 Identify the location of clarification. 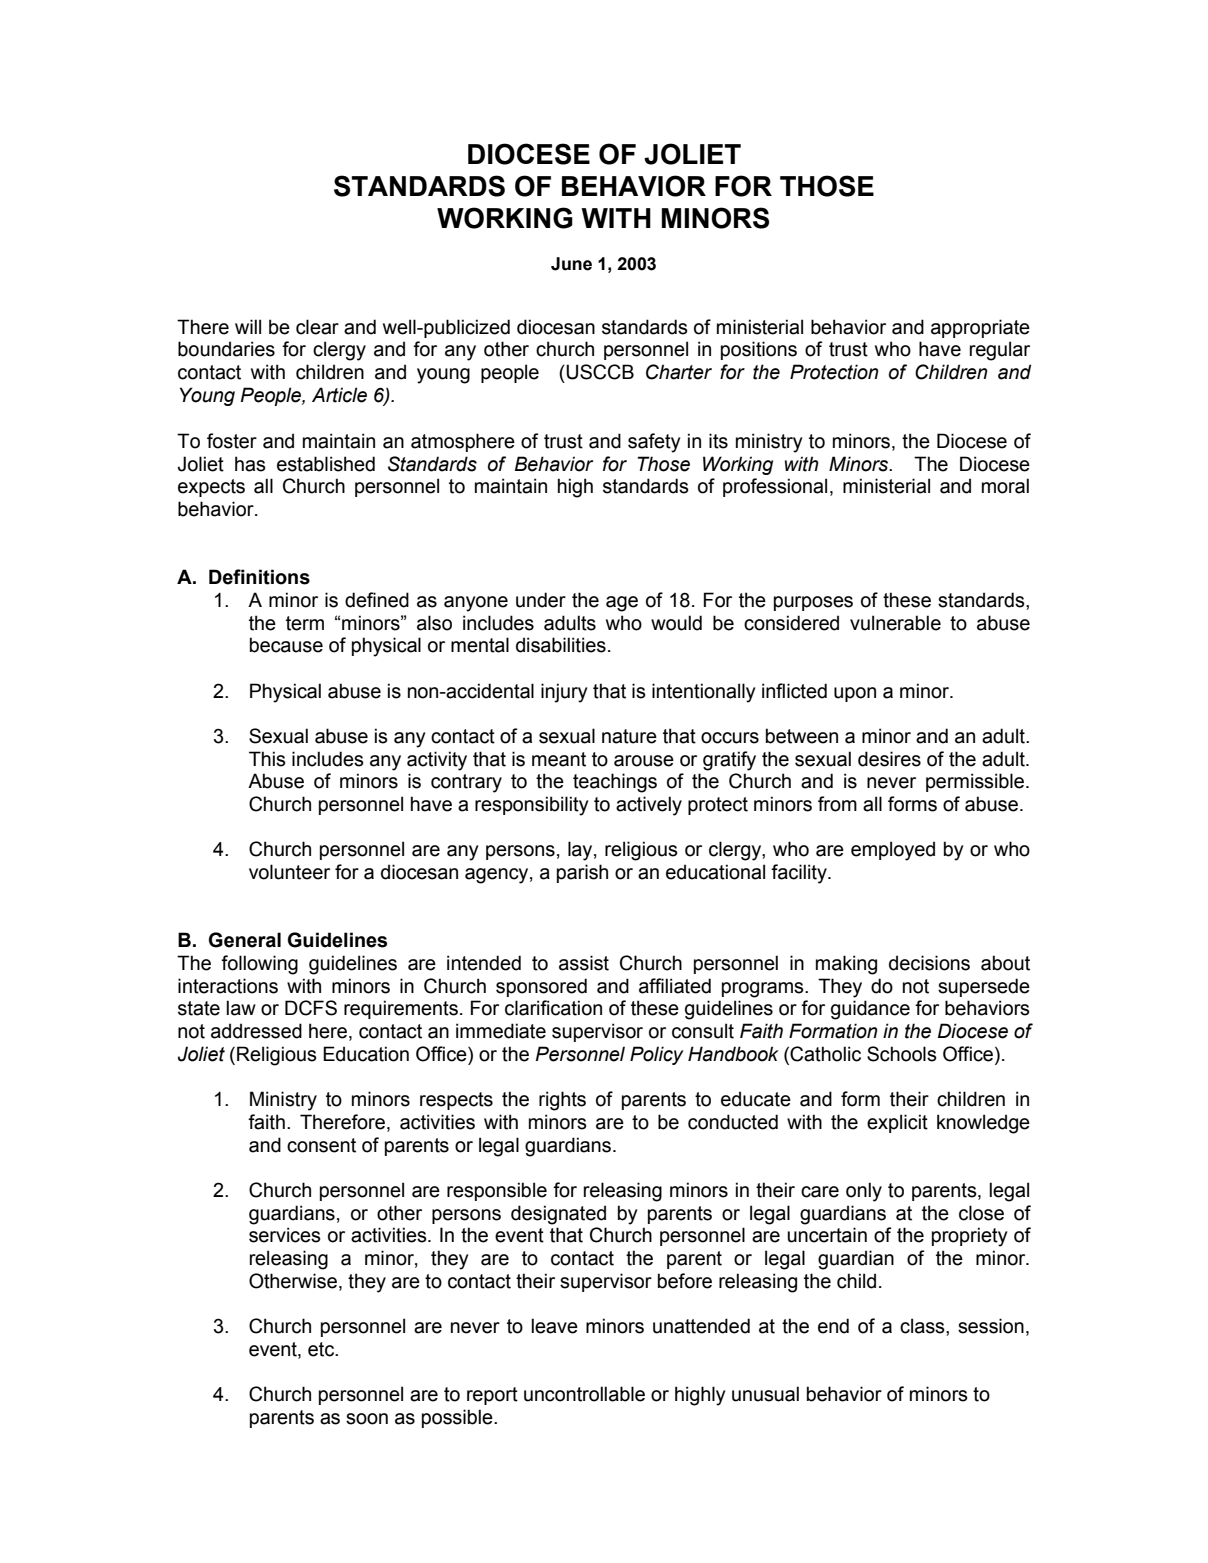
(553, 1008).
